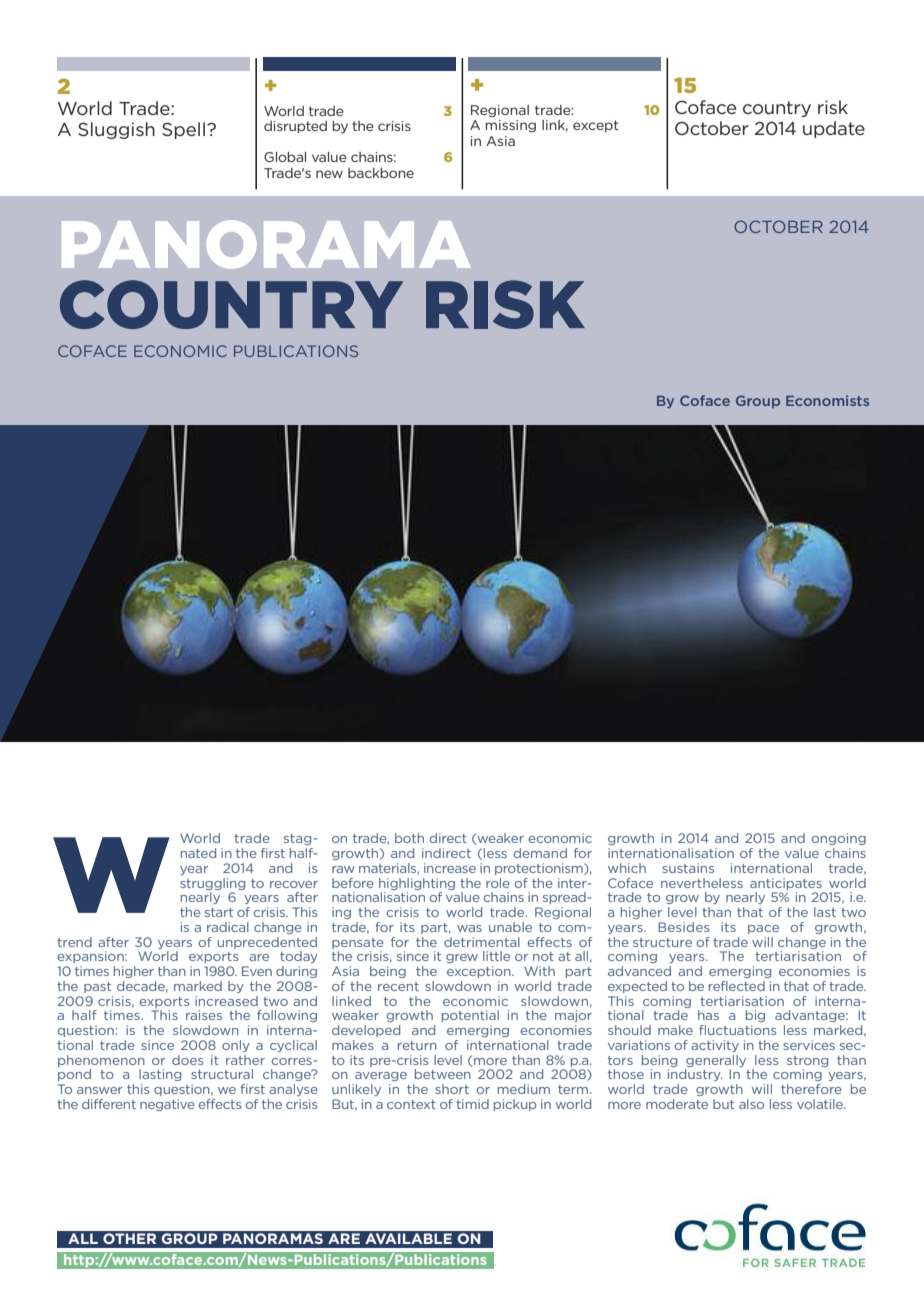 The height and width of the page is (1308, 924). What do you see at coordinates (498, 883) in the page?
I see `role` at bounding box center [498, 883].
